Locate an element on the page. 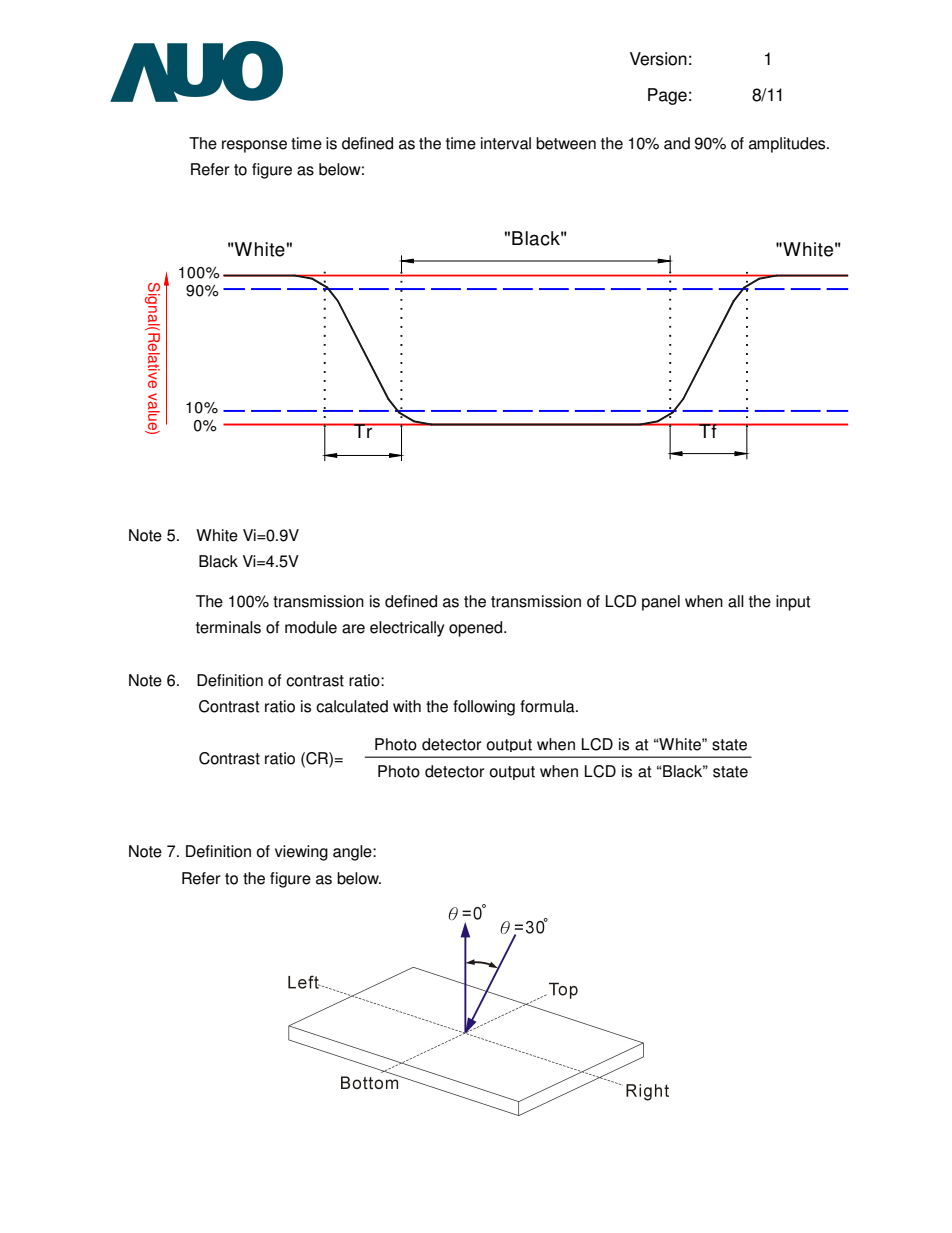 The image size is (952, 1233). opened is located at coordinates (477, 629).
